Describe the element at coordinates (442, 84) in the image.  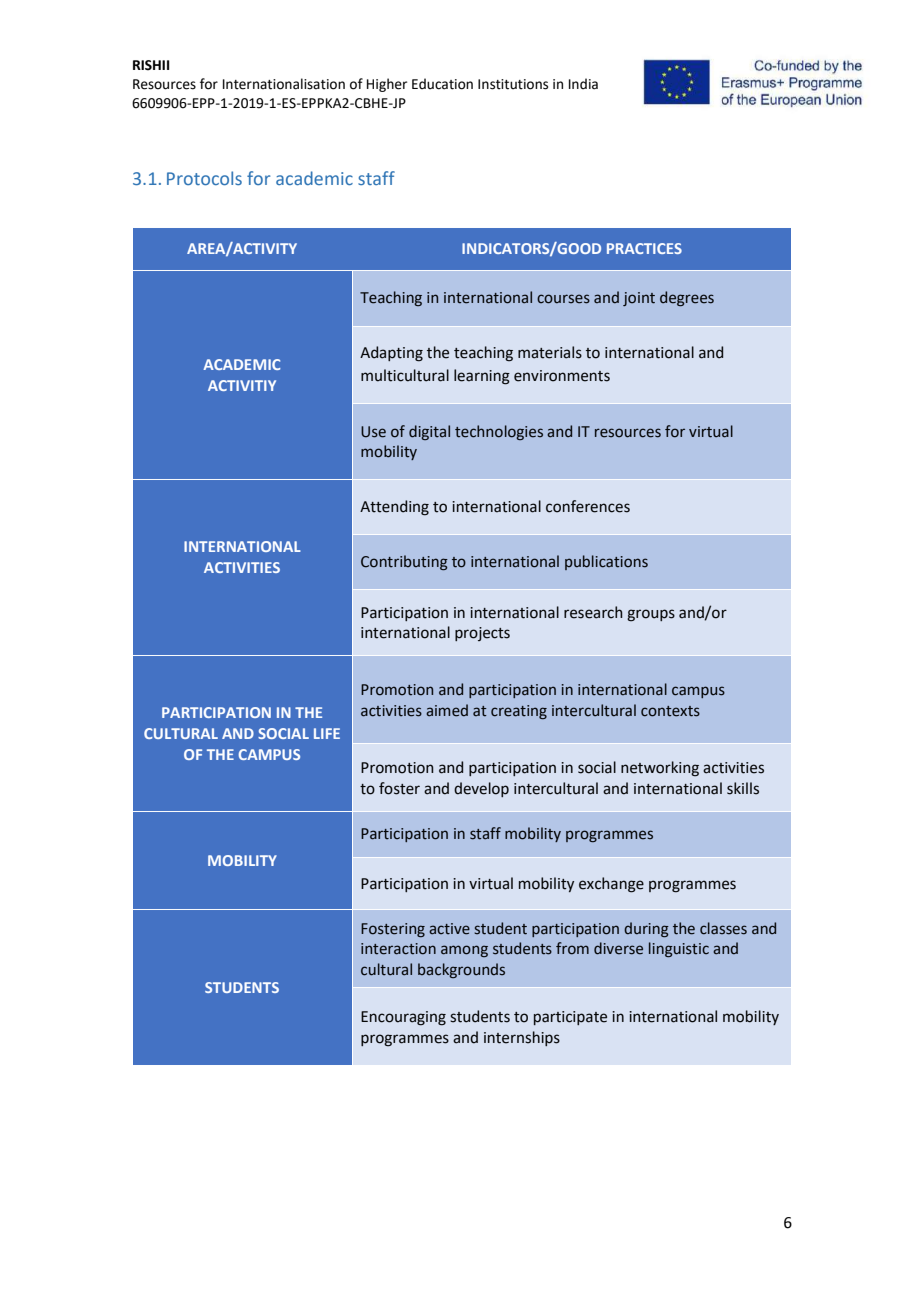
I see `Education` at that location.
